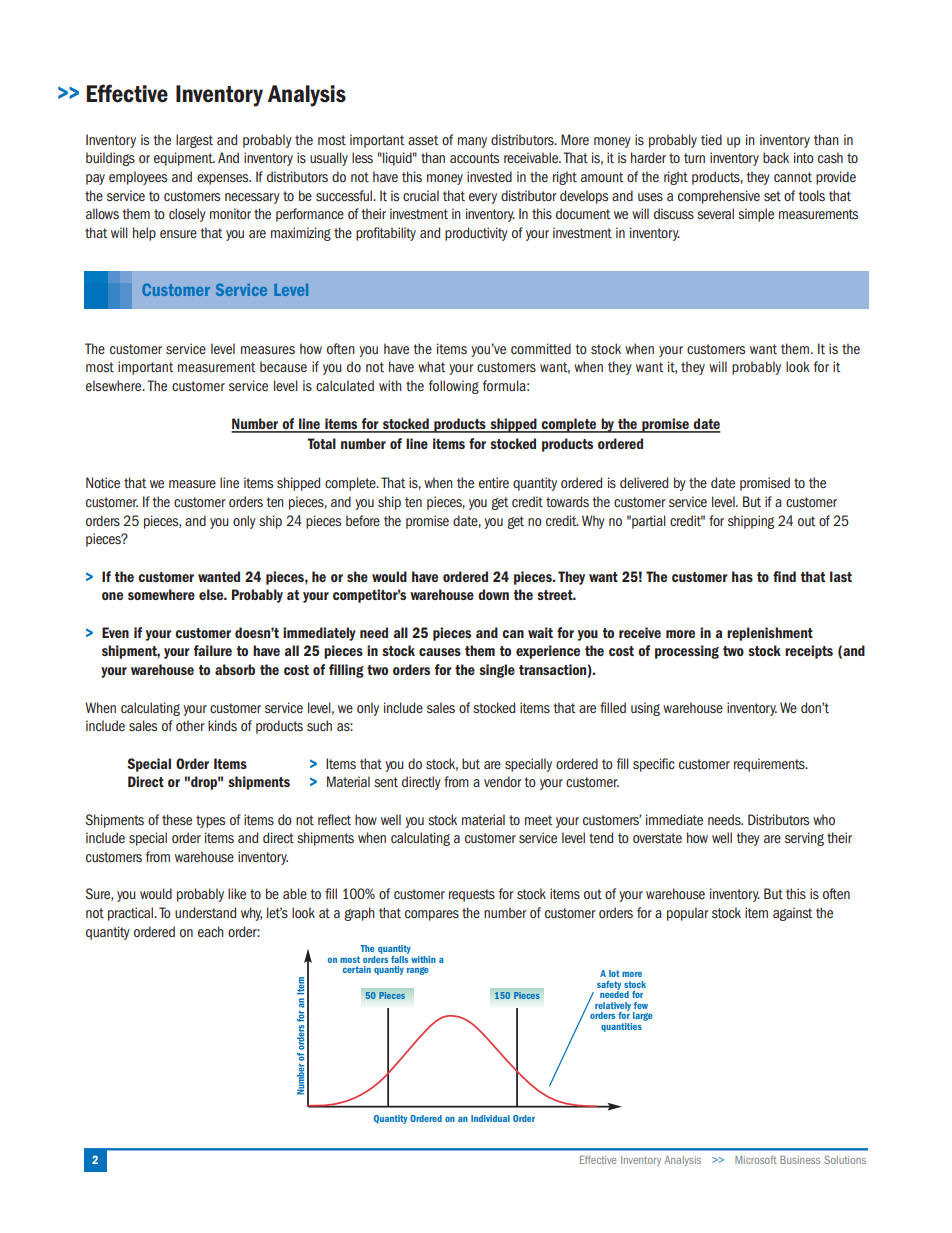 This screenshot has width=952, height=1233. I want to click on because, so click(283, 366).
